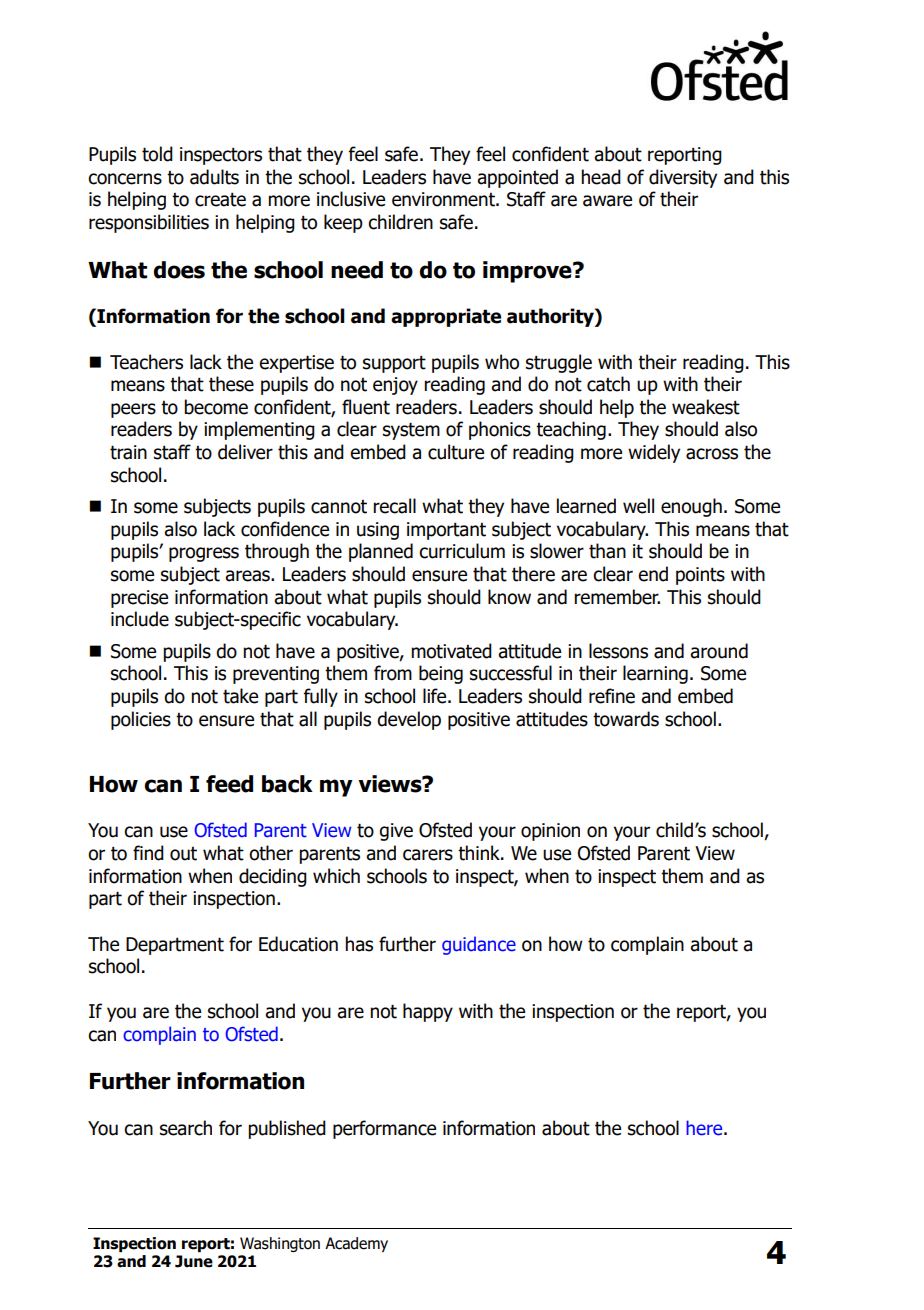  I want to click on system, so click(411, 431).
